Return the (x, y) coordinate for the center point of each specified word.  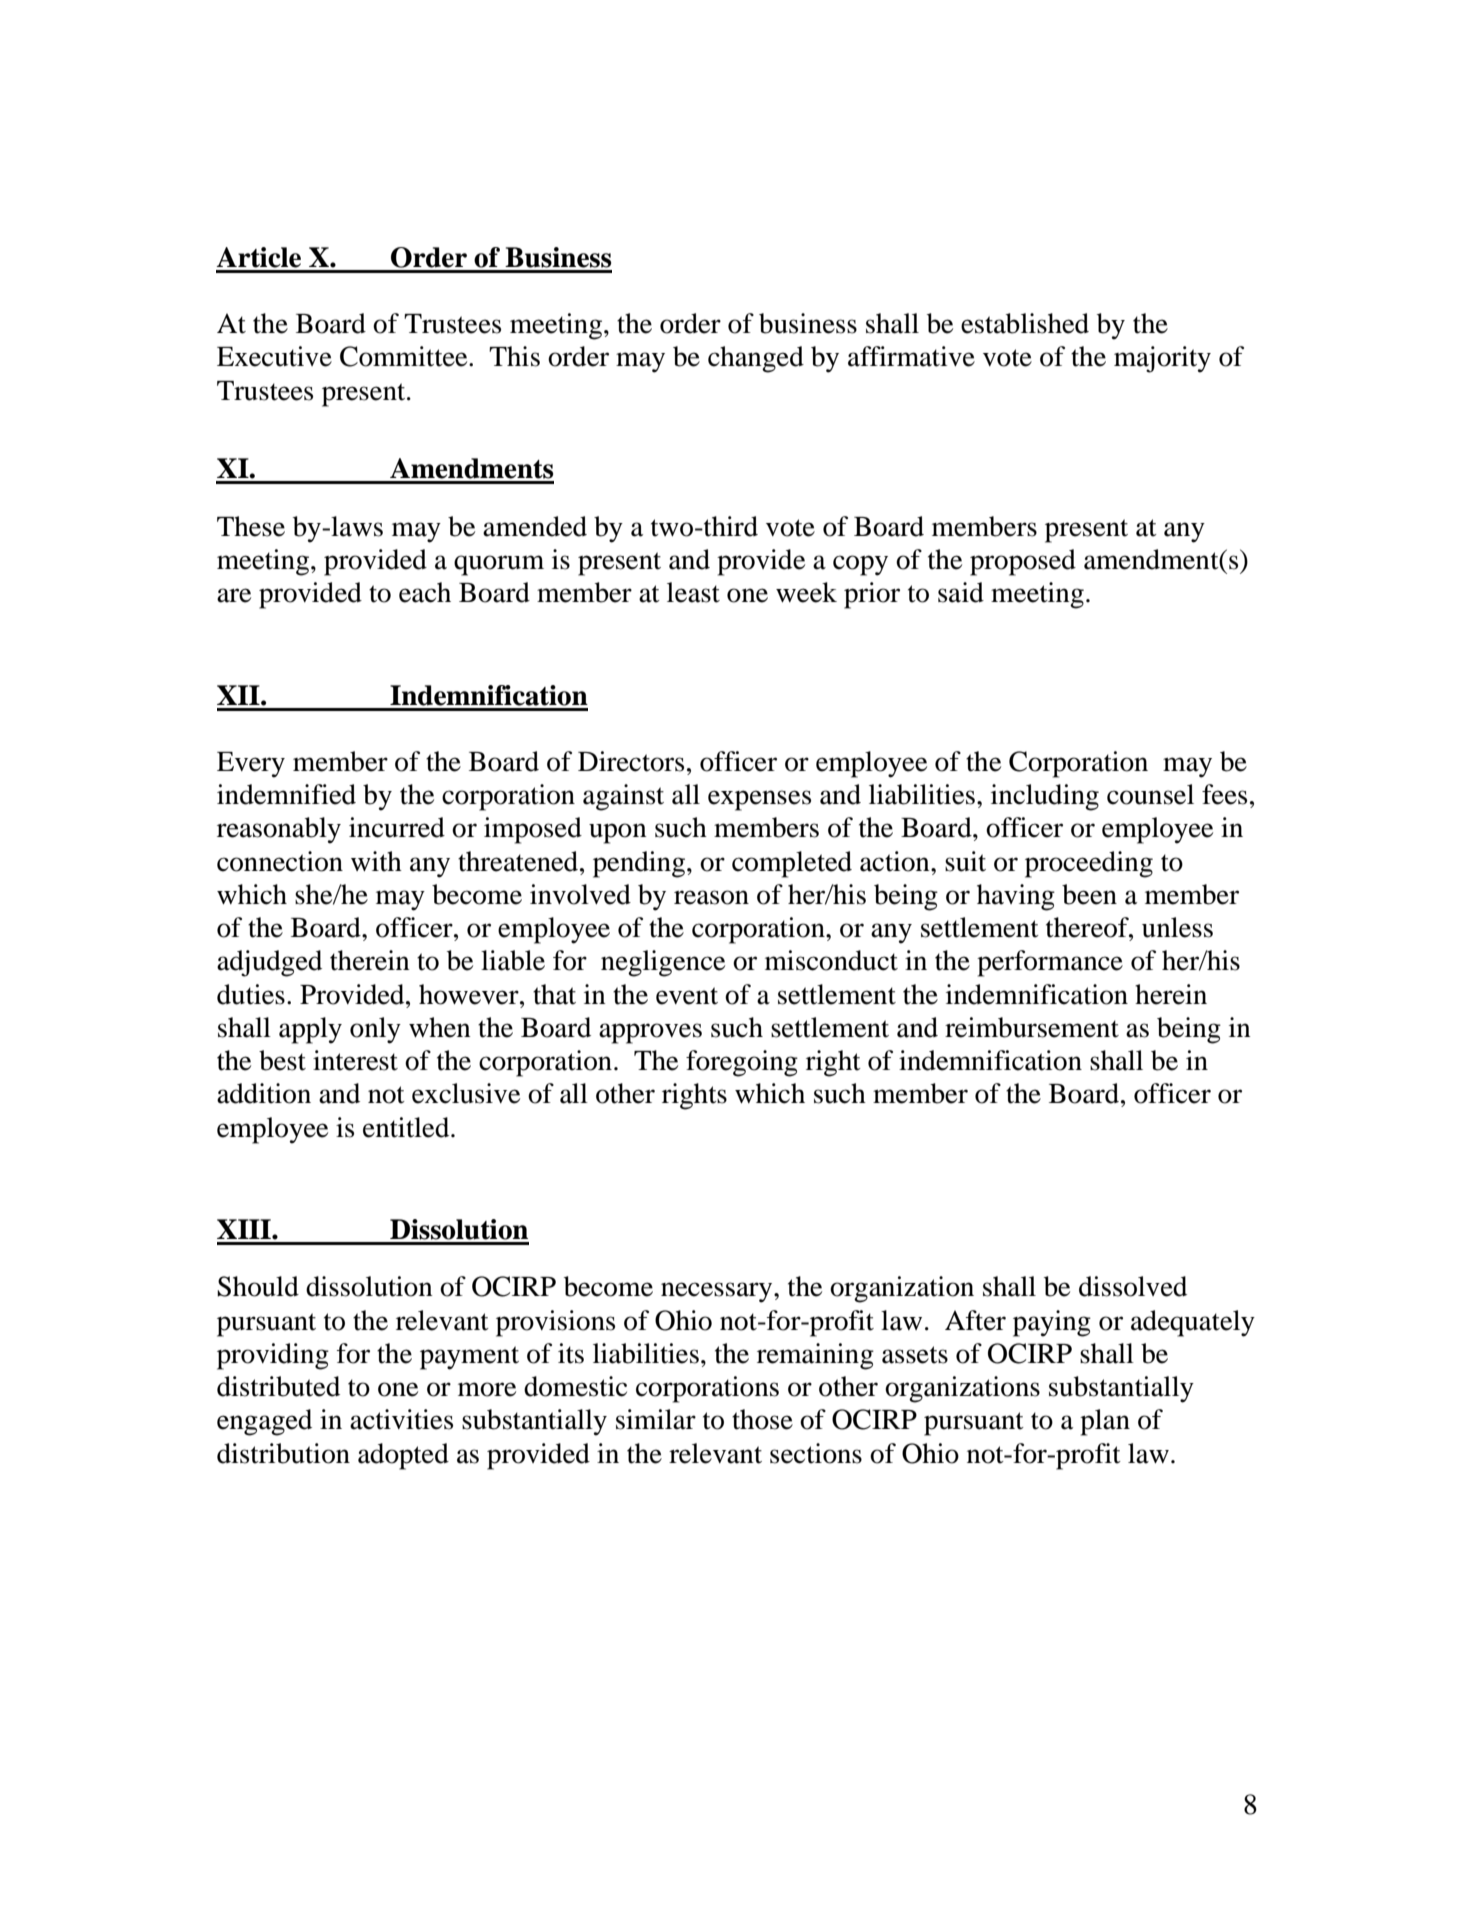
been (1089, 894)
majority (1162, 359)
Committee (405, 356)
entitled (407, 1127)
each (425, 592)
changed (756, 359)
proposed (1023, 562)
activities (401, 1419)
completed (792, 864)
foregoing (742, 1063)
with (376, 861)
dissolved (1133, 1286)
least (693, 592)
